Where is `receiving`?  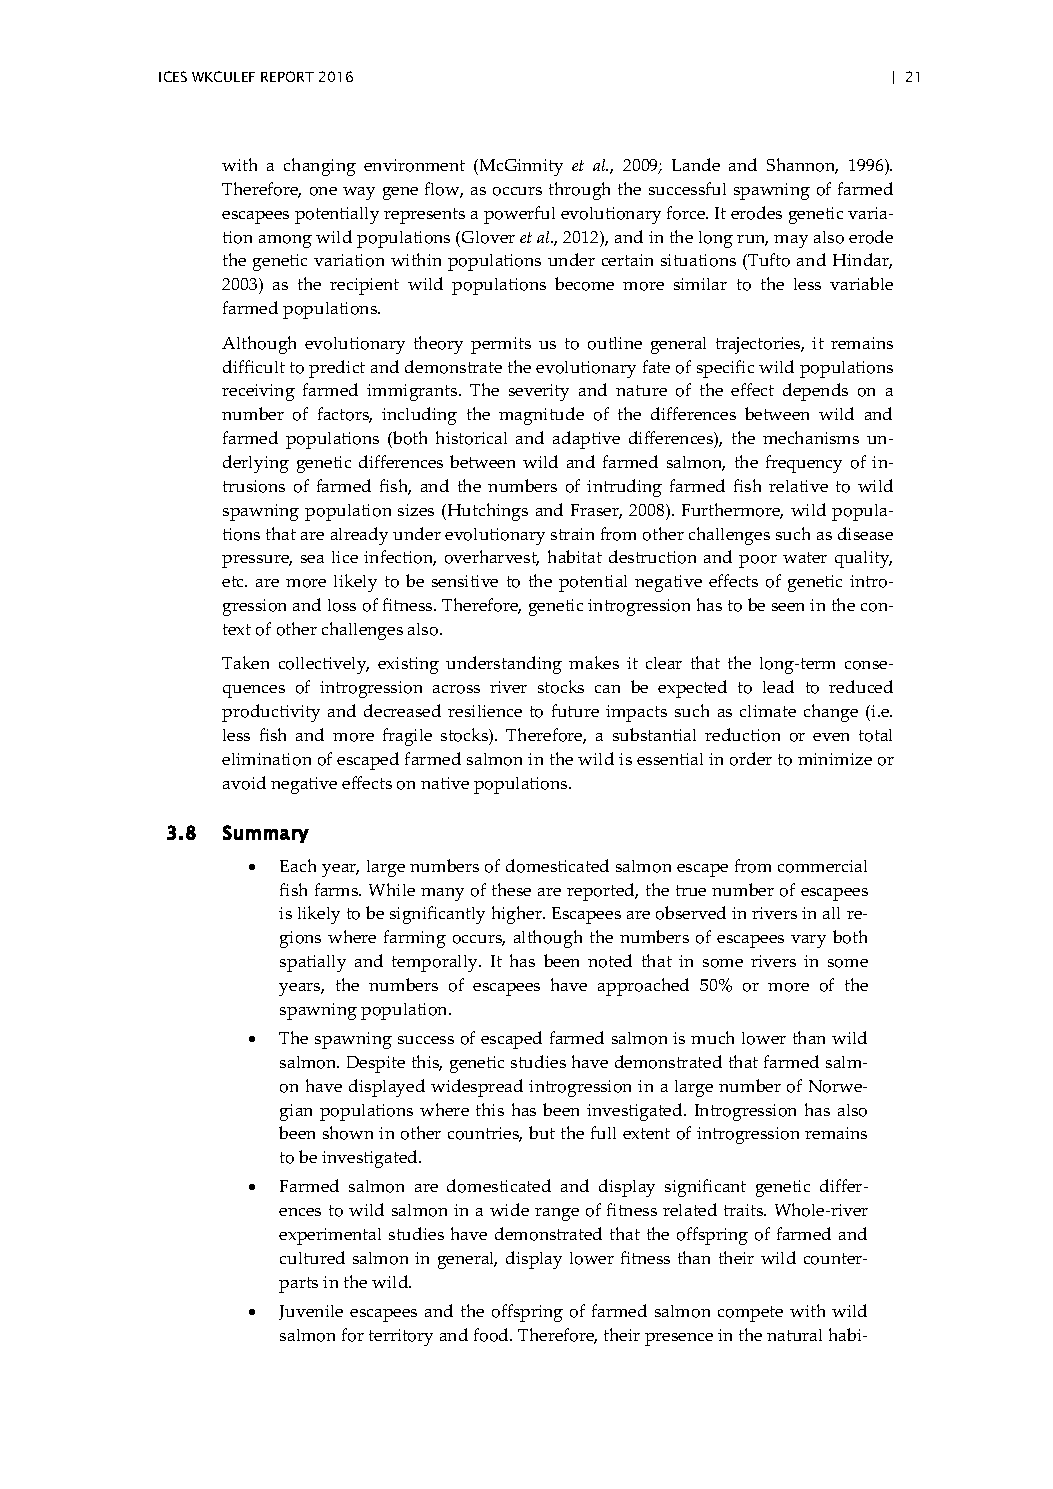 receiving is located at coordinates (258, 392).
